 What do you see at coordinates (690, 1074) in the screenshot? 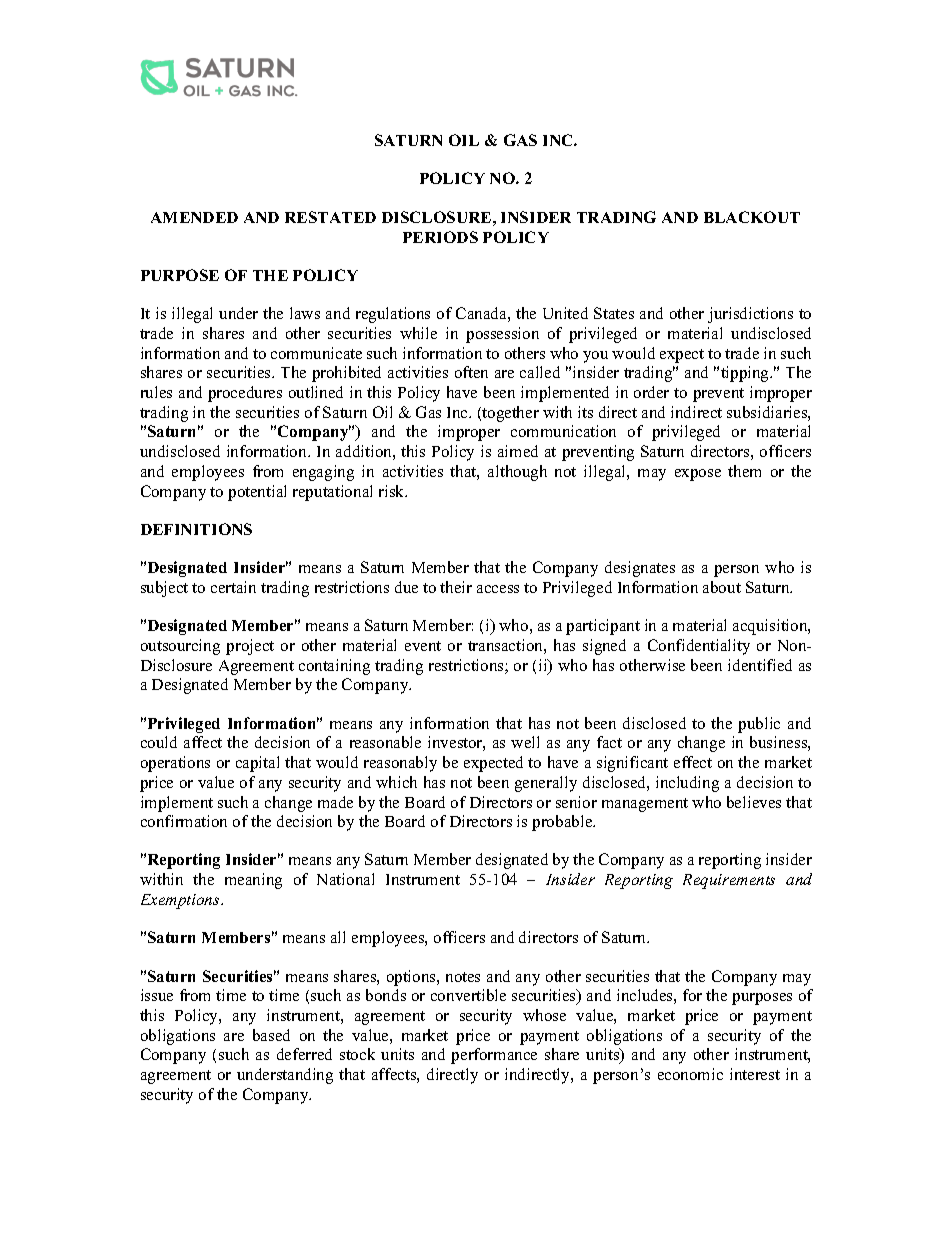
I see `economic` at bounding box center [690, 1074].
